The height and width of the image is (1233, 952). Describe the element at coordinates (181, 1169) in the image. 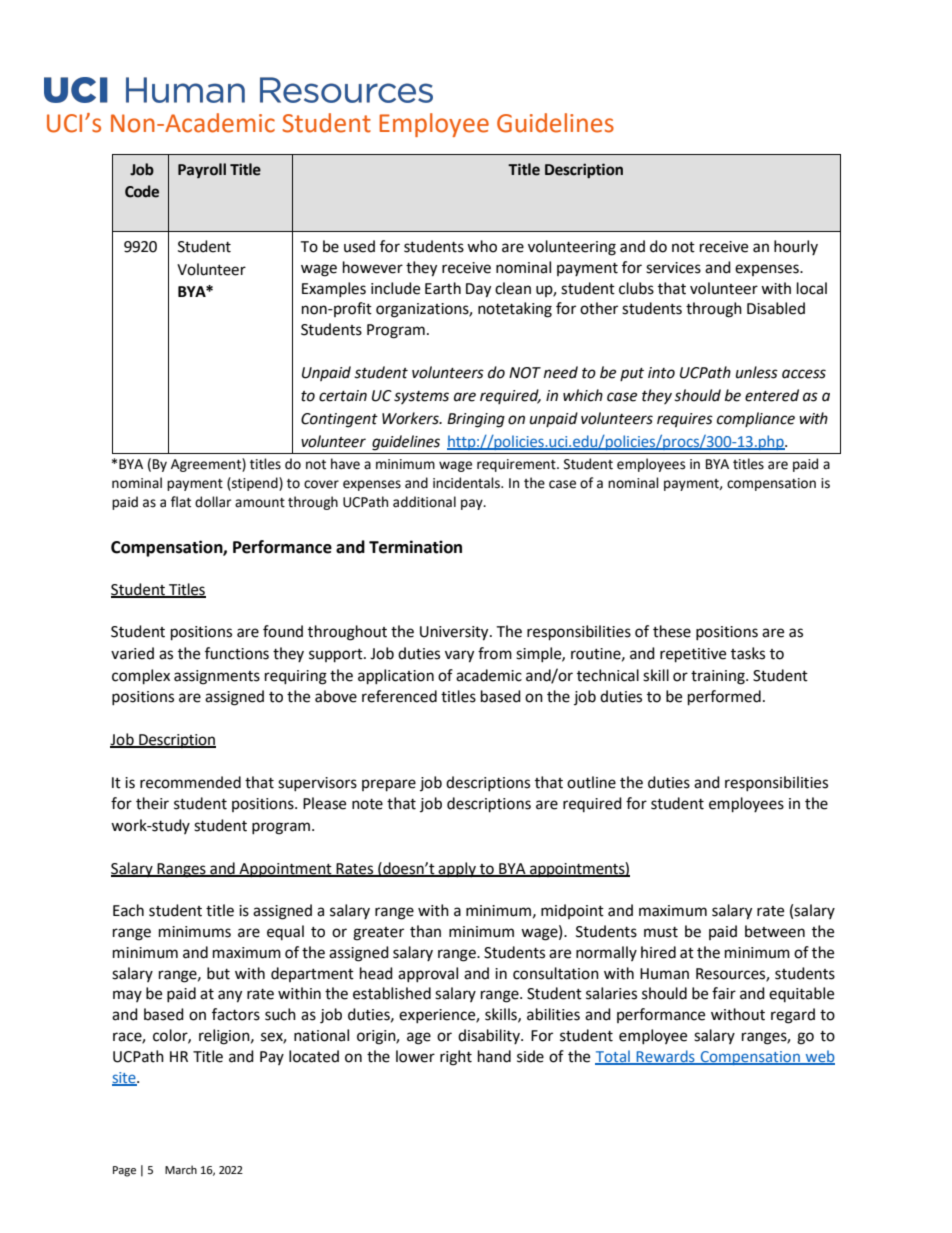

I see `March` at that location.
